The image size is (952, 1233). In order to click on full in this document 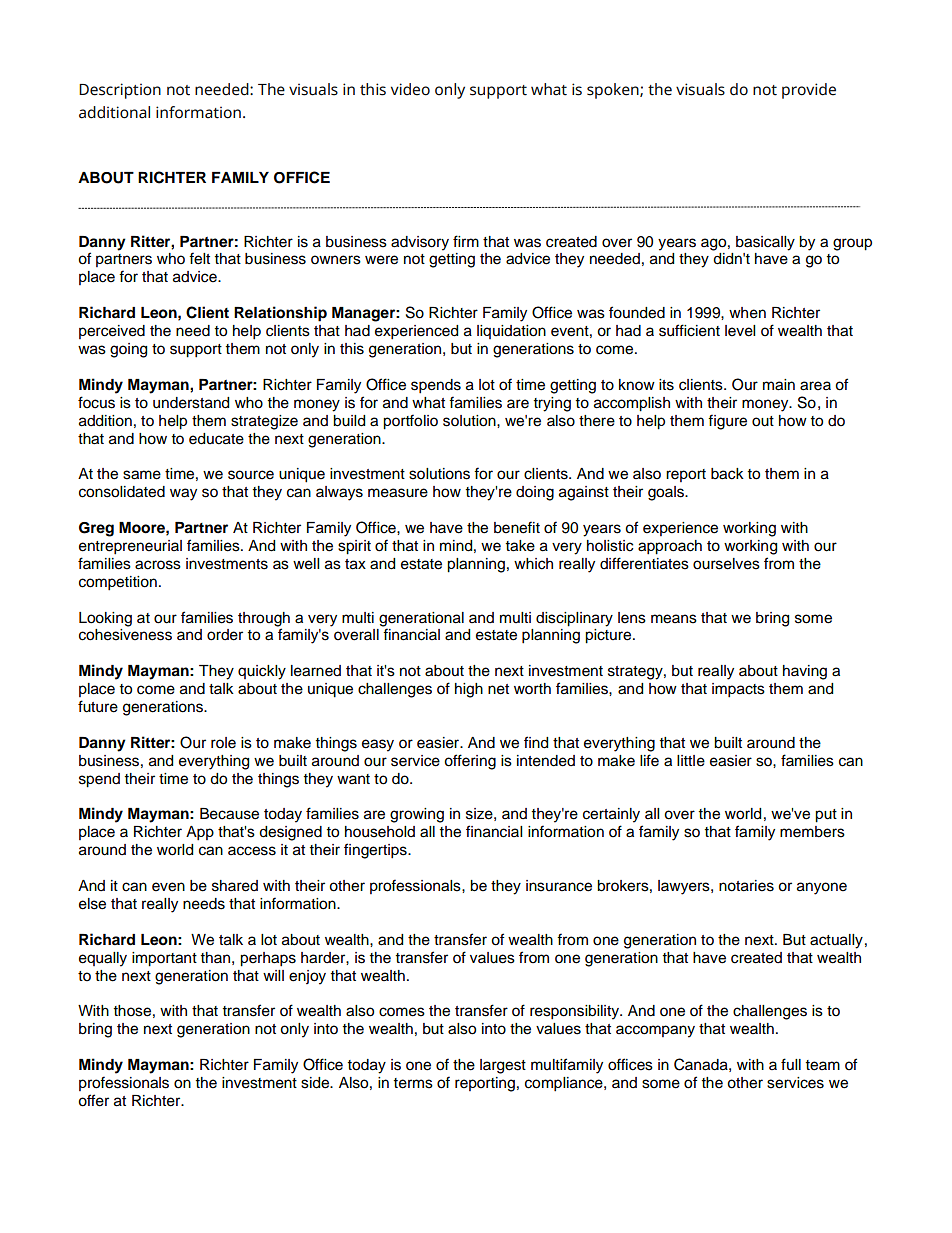, I will do `click(791, 1064)`.
